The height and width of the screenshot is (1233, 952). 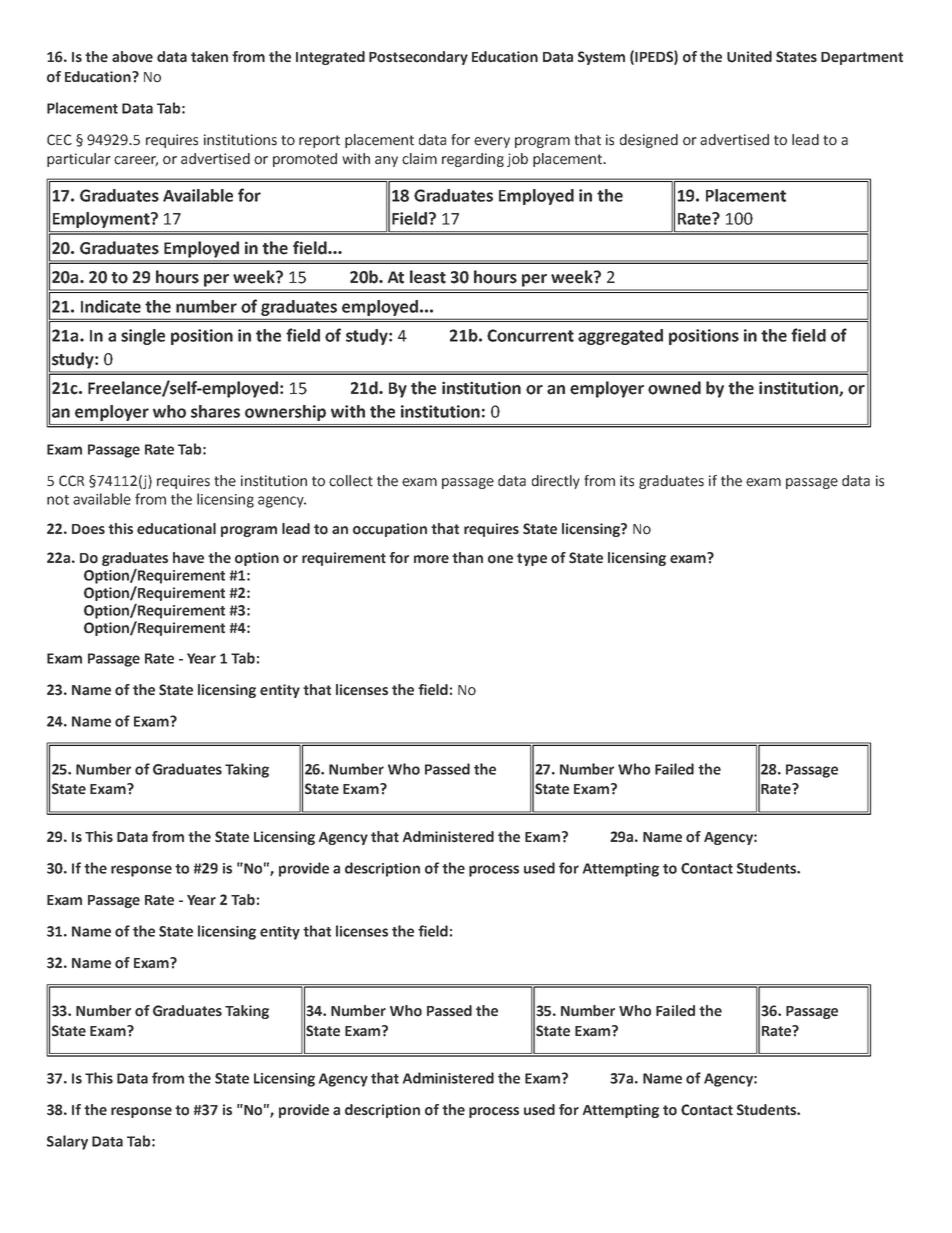 I want to click on have, so click(x=188, y=558).
